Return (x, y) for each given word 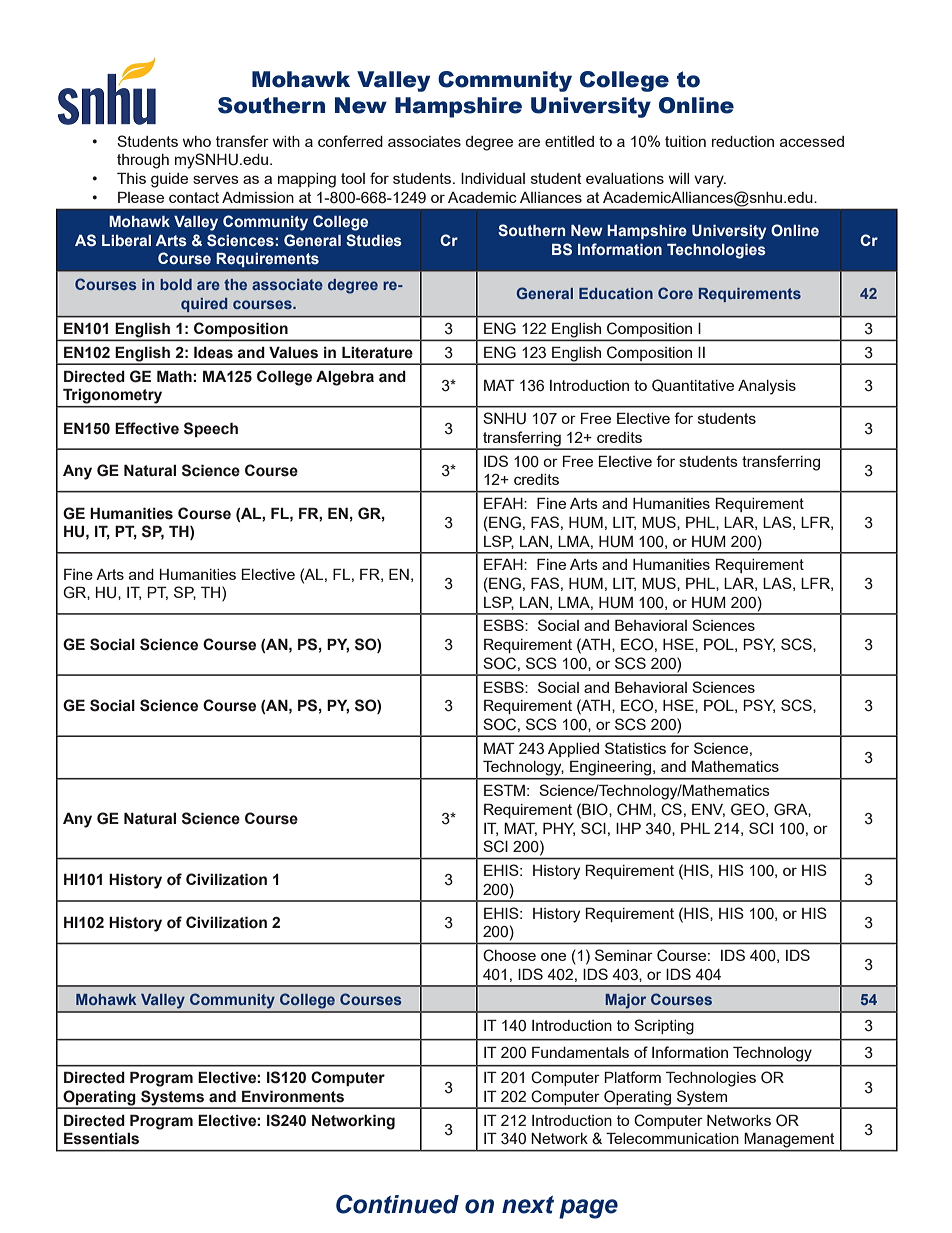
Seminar (624, 955)
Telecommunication (672, 1138)
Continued (397, 1204)
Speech (211, 429)
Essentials (101, 1138)
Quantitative (693, 385)
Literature (377, 352)
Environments (293, 1096)
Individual (493, 178)
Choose (509, 955)
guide (169, 180)
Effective (147, 428)
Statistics (635, 748)
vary (710, 181)
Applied (573, 750)
